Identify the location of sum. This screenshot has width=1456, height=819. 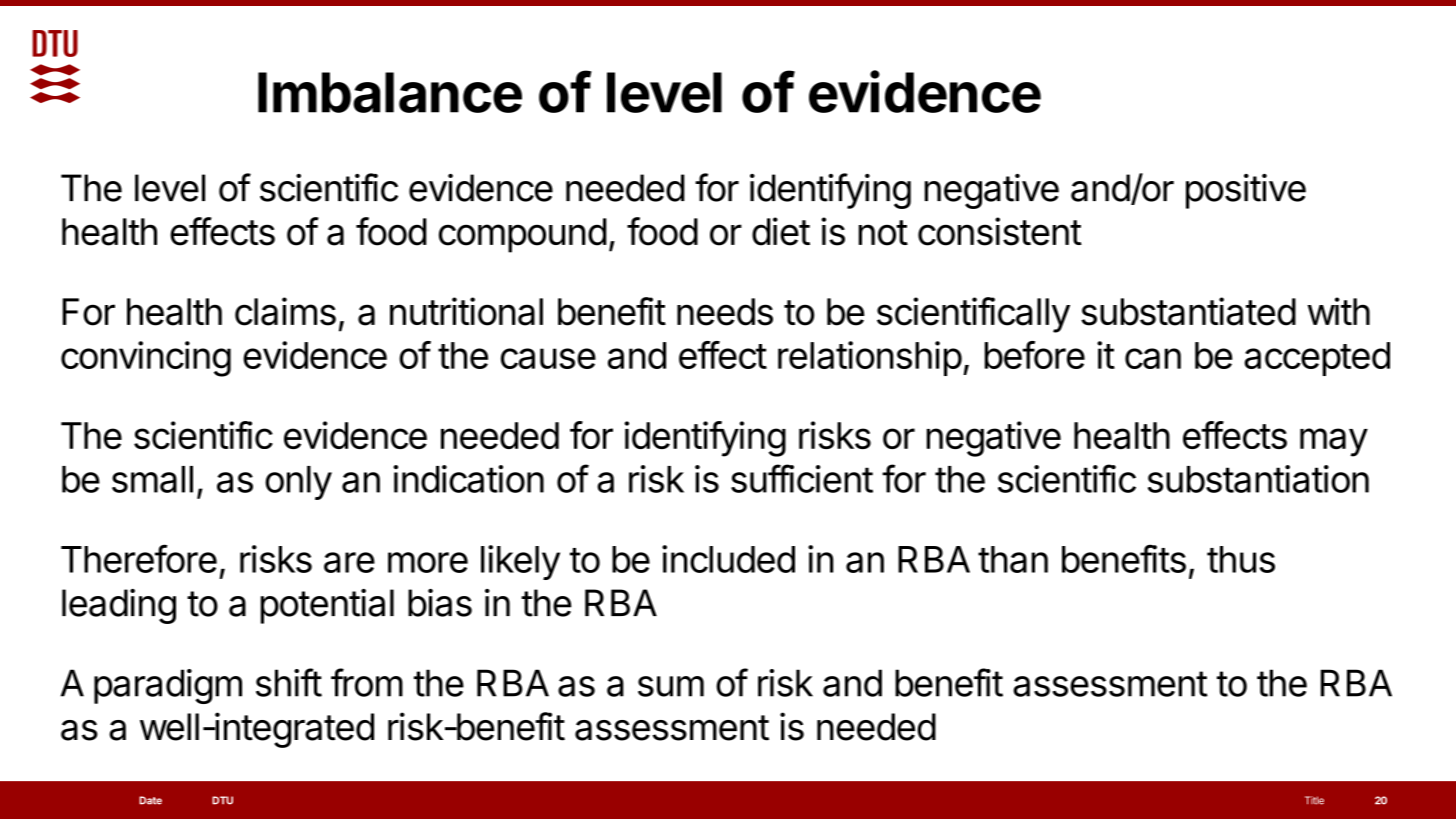
(671, 686).
